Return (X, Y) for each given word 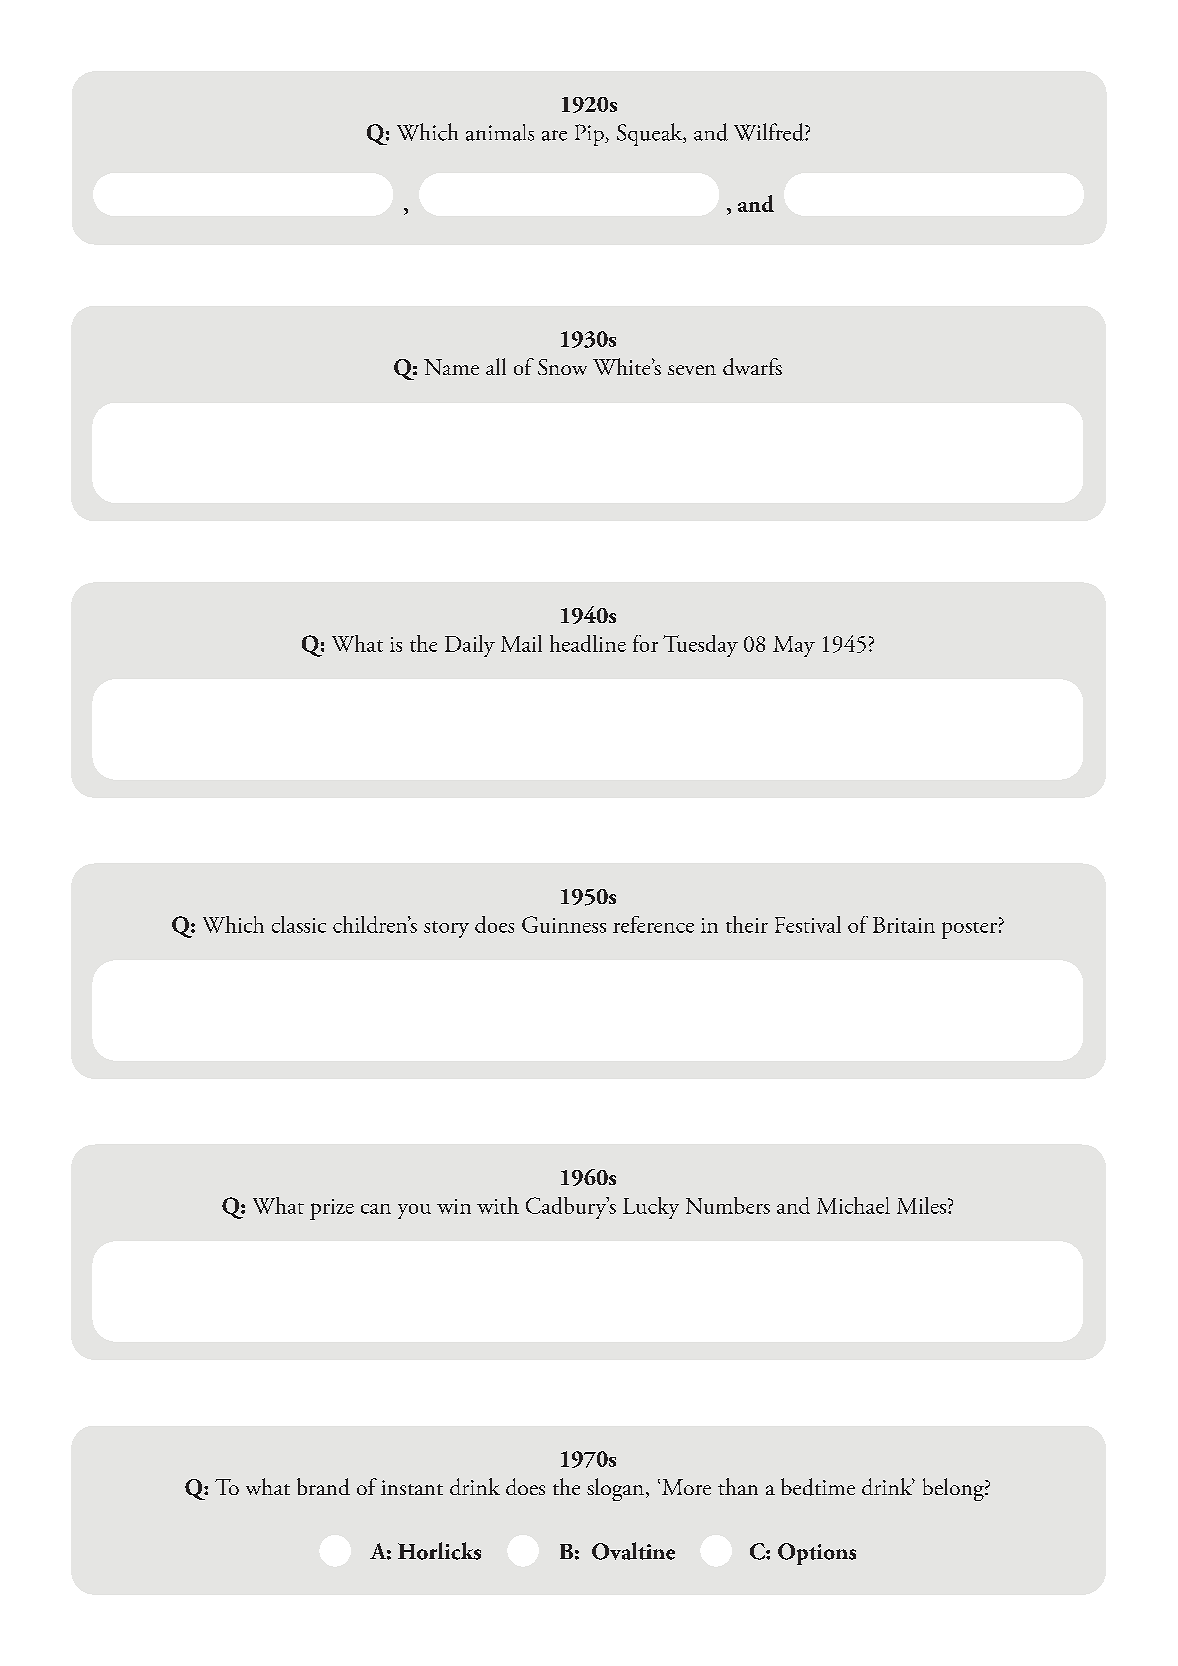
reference (653, 924)
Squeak (651, 134)
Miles (923, 1205)
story (446, 929)
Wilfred (770, 132)
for (645, 643)
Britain (904, 925)
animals (500, 132)
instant (412, 1487)
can (376, 1209)
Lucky (651, 1208)
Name (451, 367)
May (794, 646)
